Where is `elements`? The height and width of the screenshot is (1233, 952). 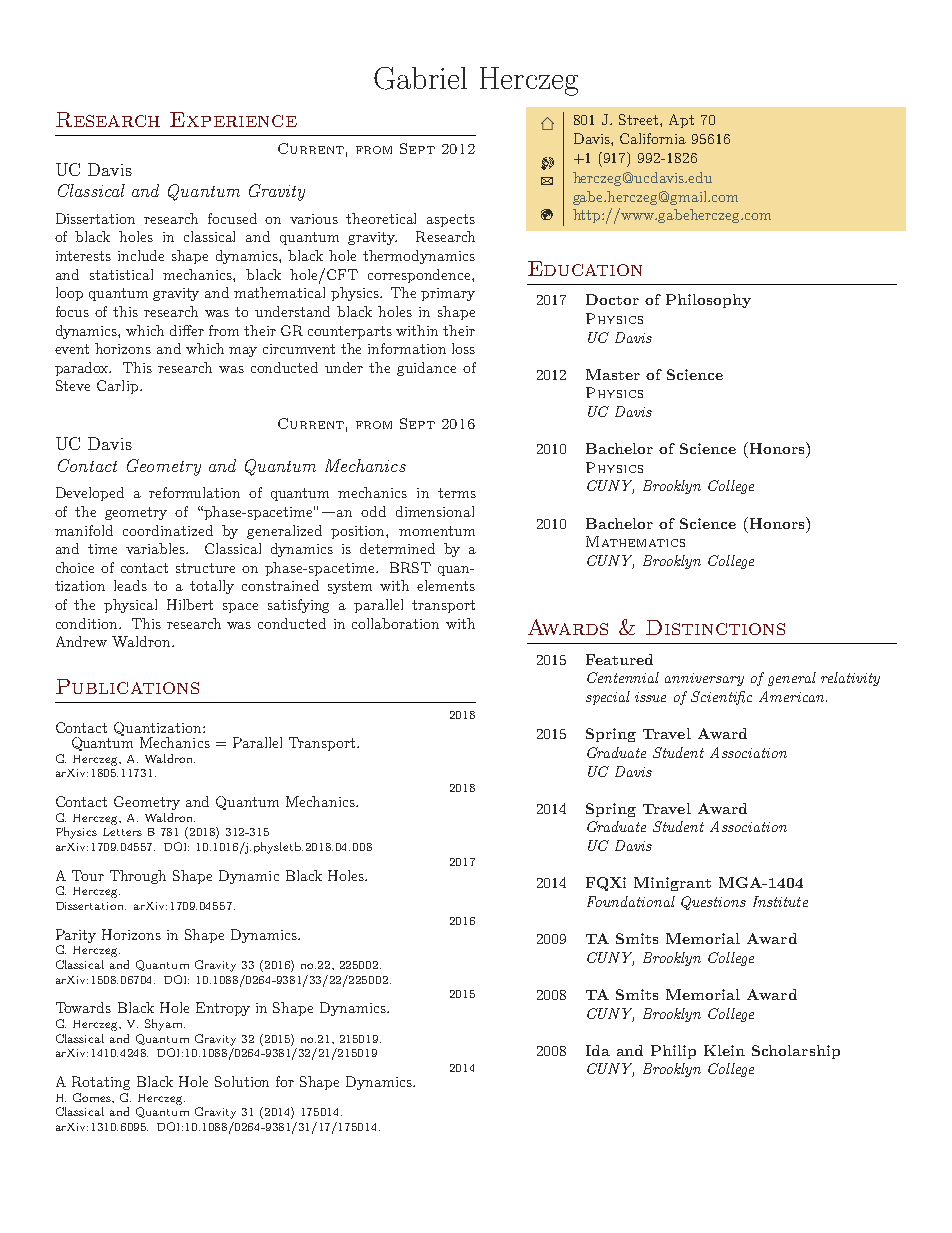
elements is located at coordinates (446, 585).
